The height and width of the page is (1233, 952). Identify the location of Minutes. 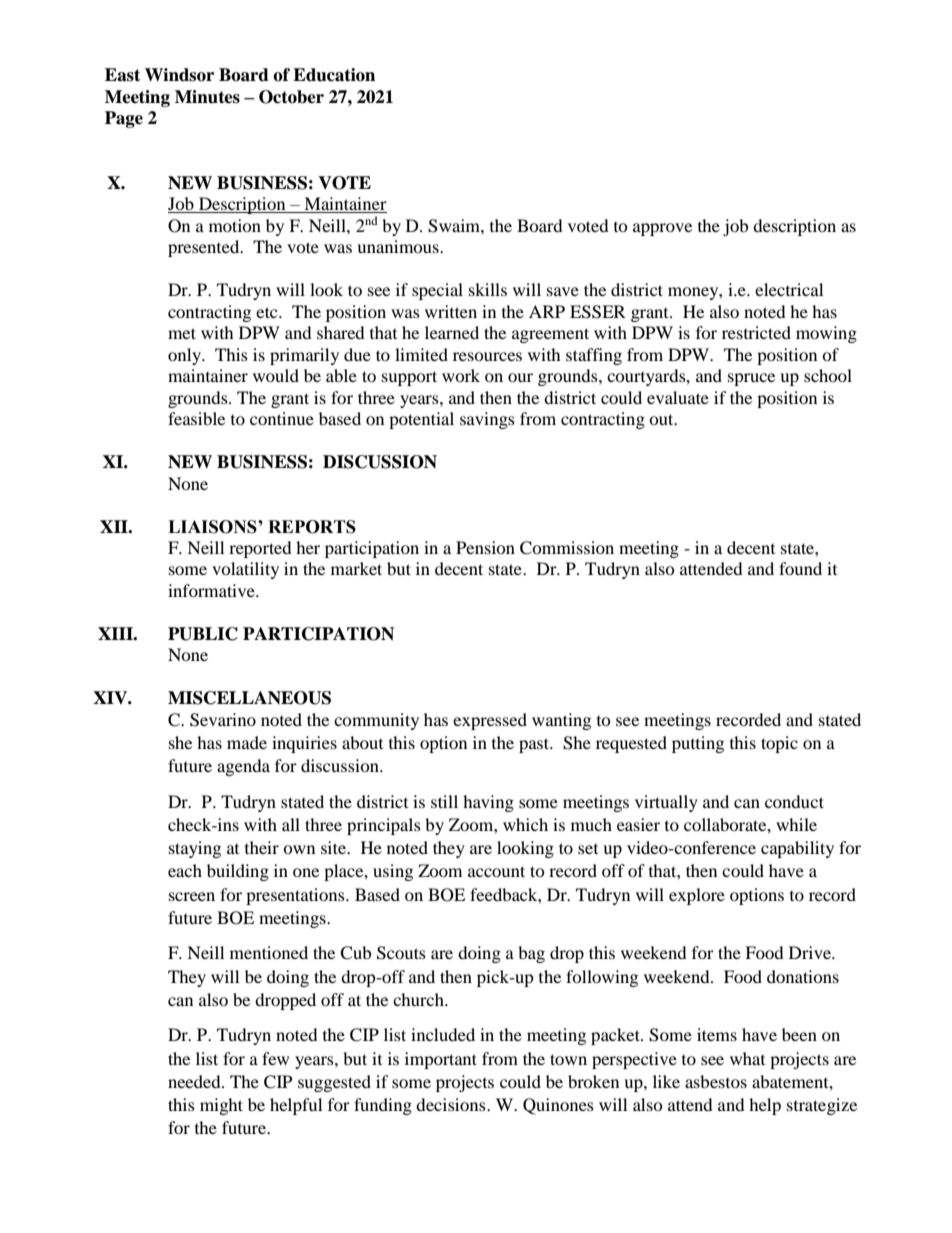
(207, 97).
